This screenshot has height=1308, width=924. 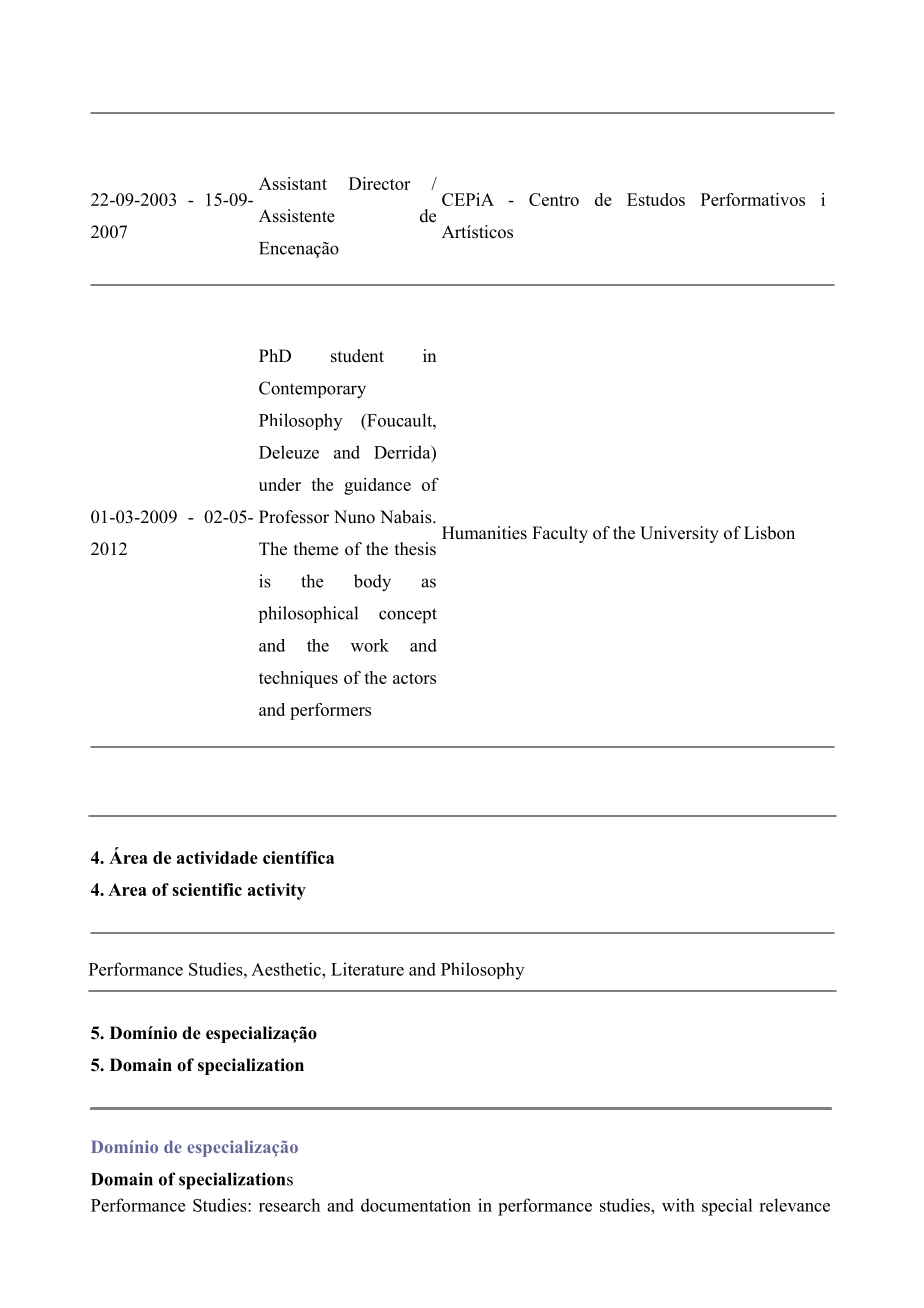 I want to click on Literature, so click(x=367, y=969).
